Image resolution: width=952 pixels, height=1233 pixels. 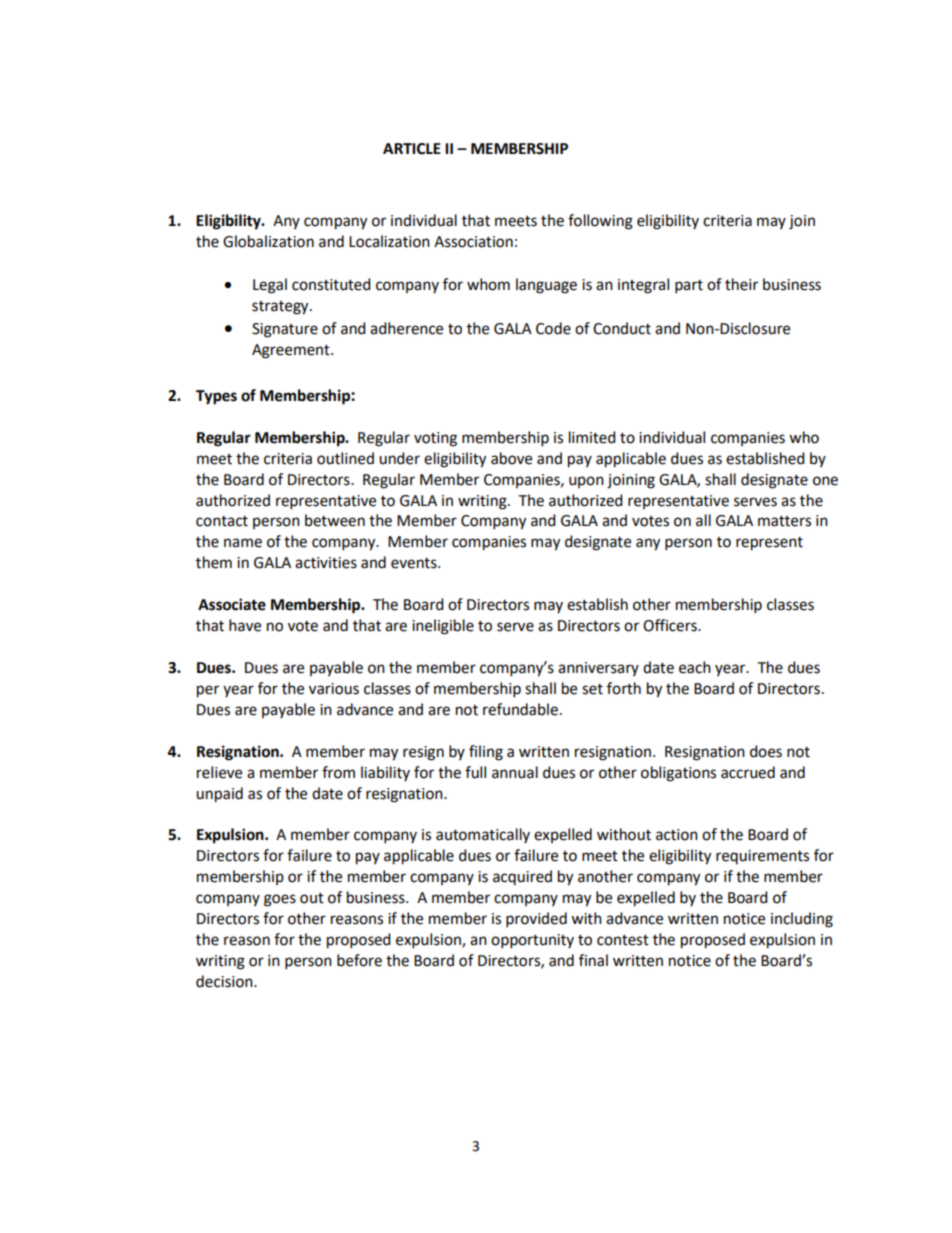 I want to click on following, so click(x=600, y=222).
